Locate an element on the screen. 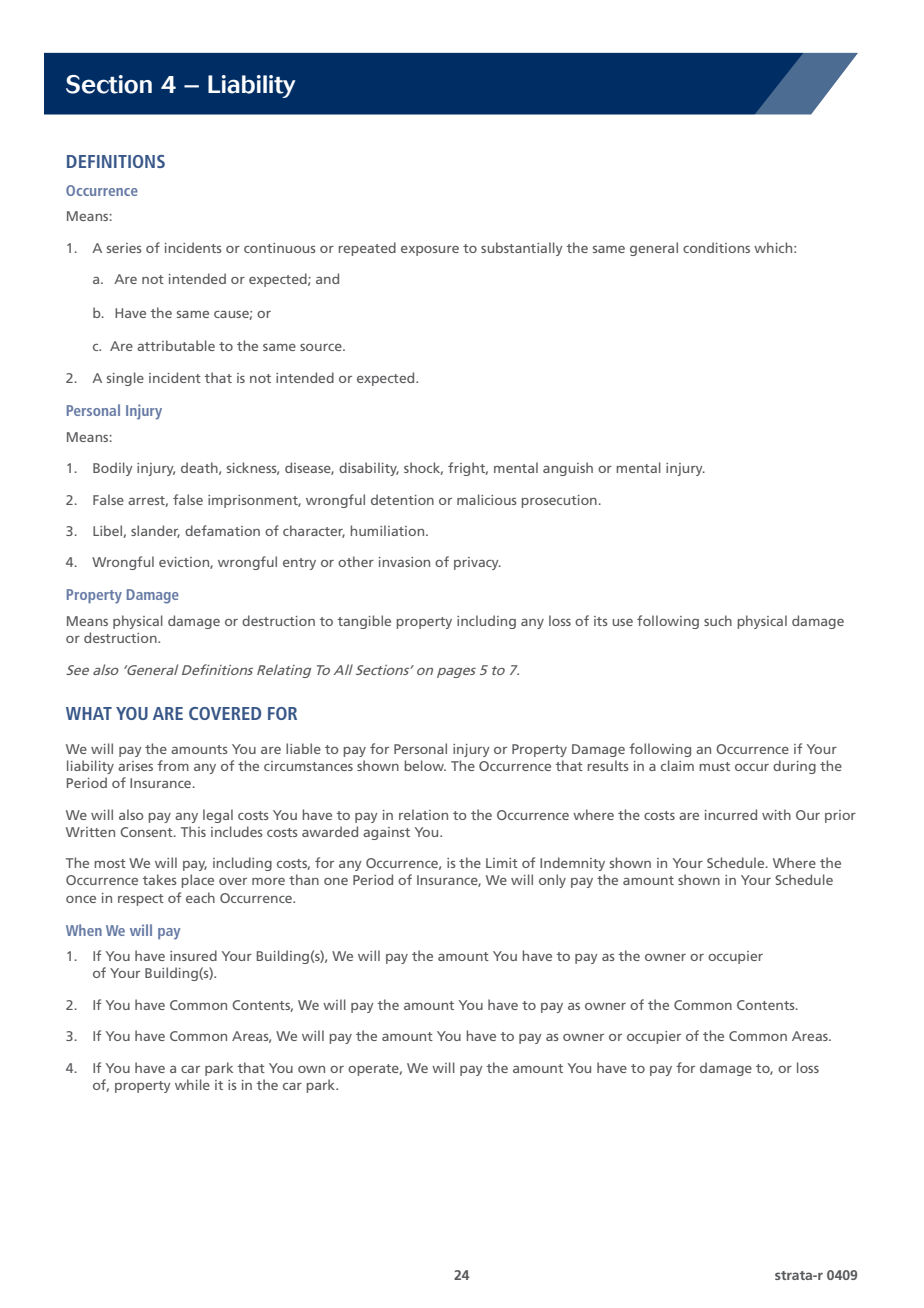  exposure is located at coordinates (430, 250).
